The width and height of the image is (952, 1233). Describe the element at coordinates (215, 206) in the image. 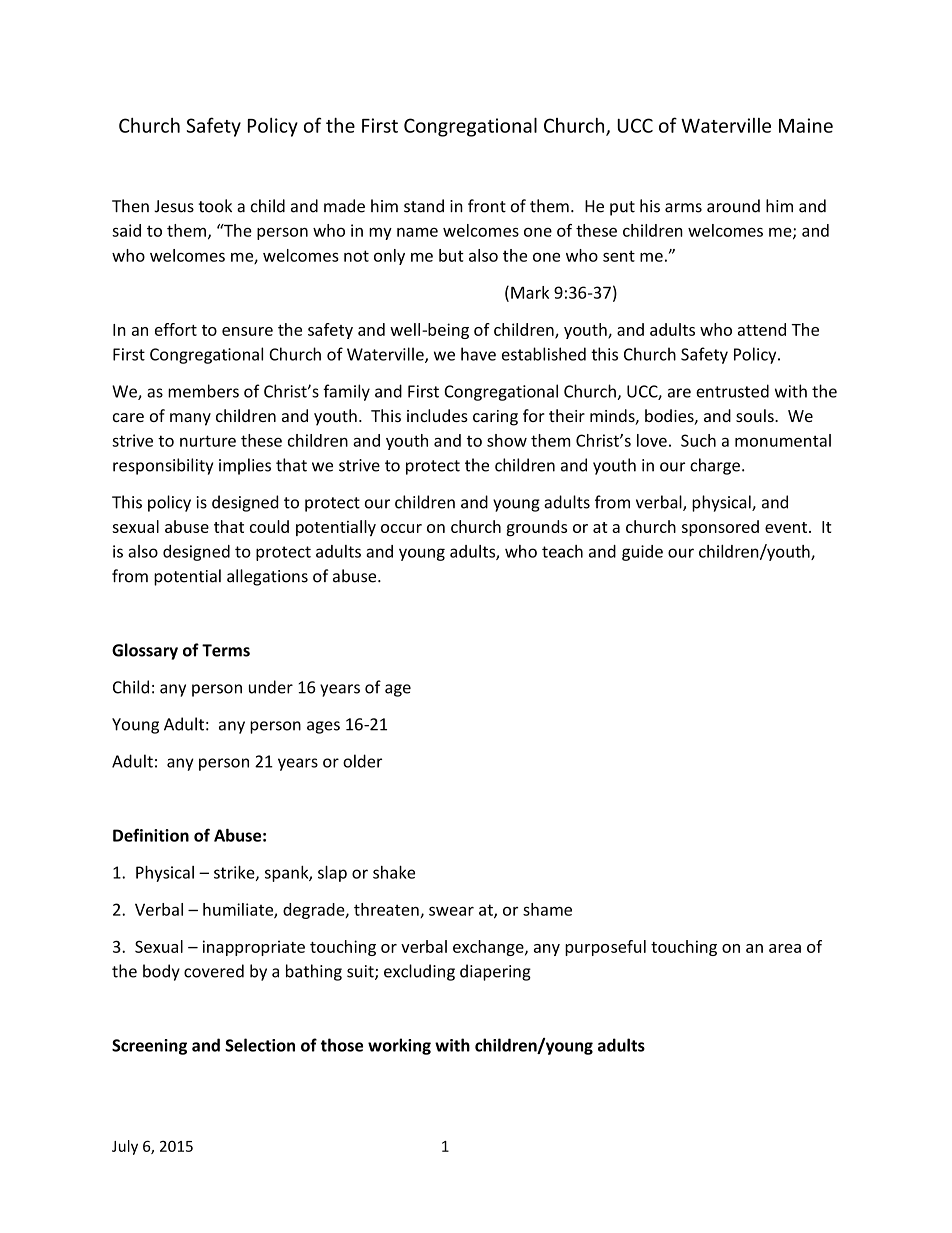

I see `took` at that location.
